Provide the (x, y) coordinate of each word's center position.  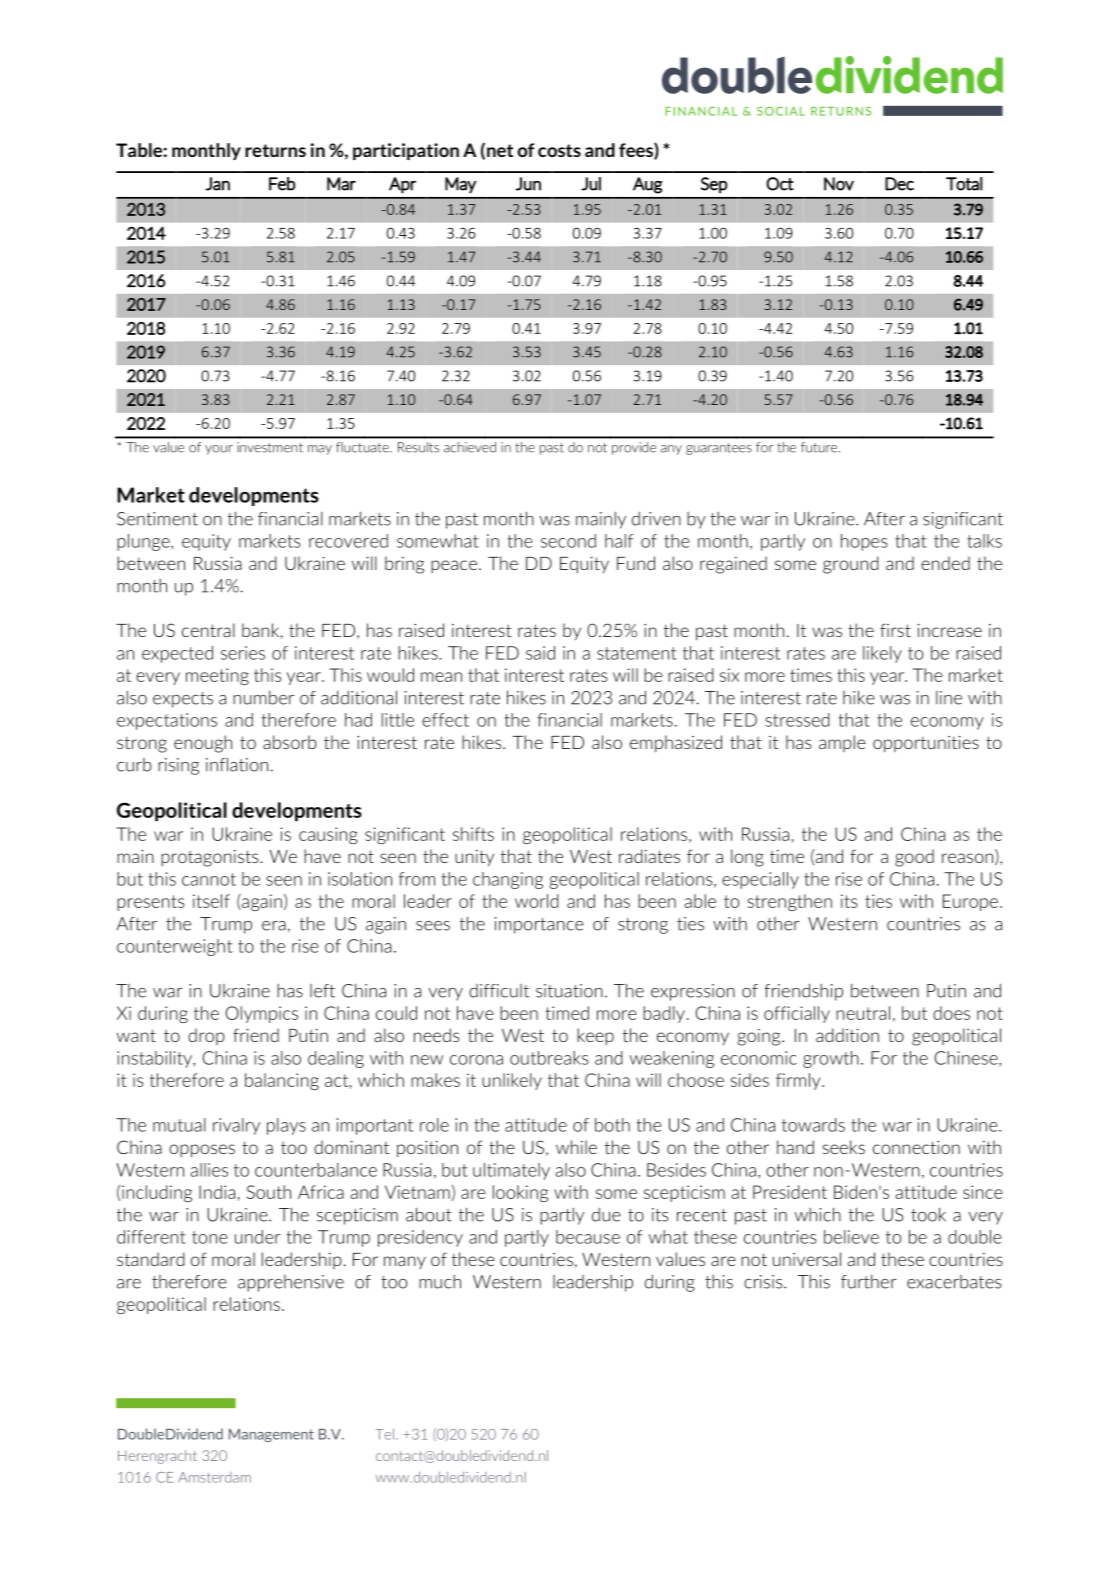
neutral (863, 1013)
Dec (899, 184)
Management (271, 1435)
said (540, 653)
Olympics (262, 1014)
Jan (217, 184)
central (208, 630)
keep (595, 1036)
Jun (528, 184)
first (895, 630)
